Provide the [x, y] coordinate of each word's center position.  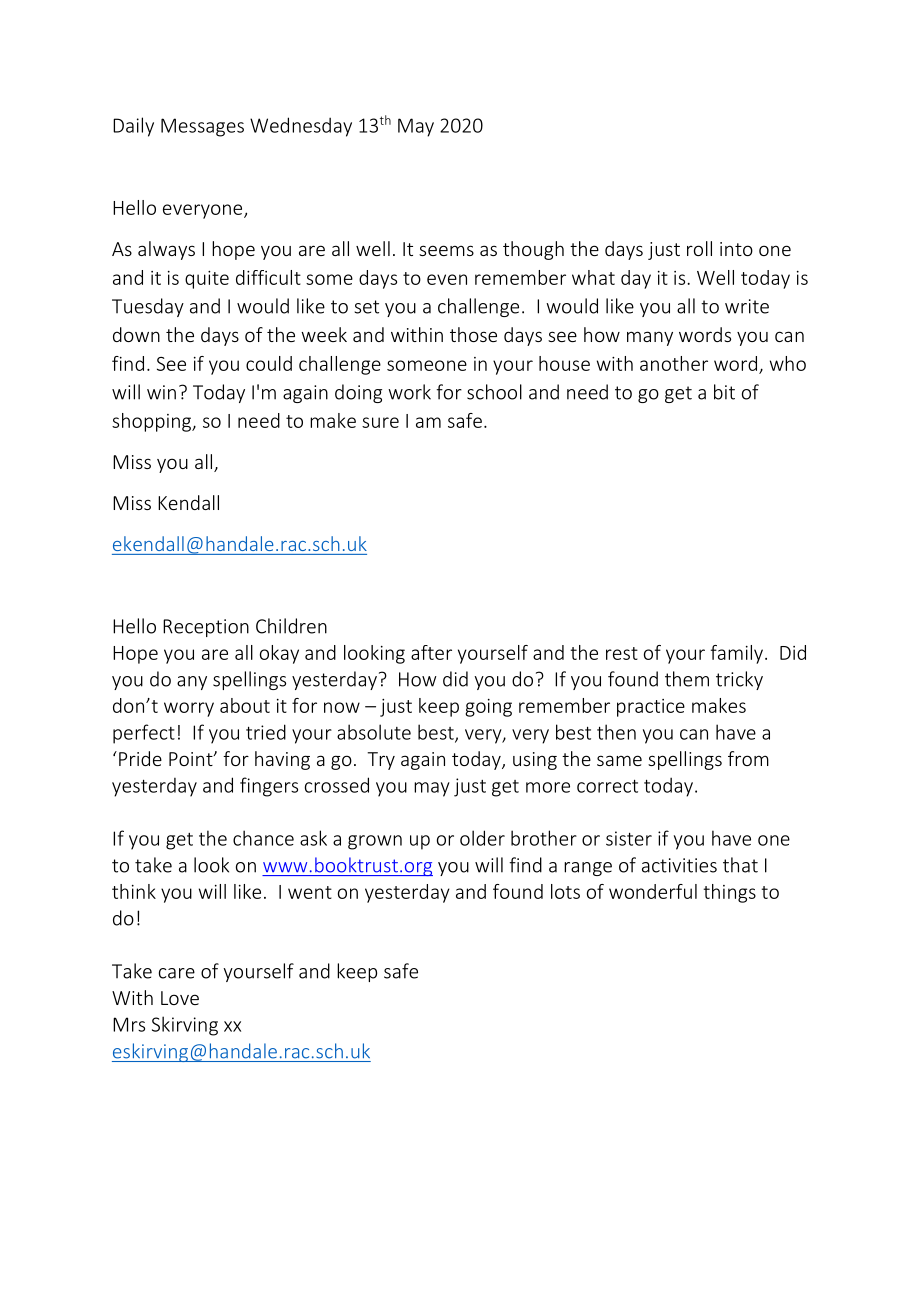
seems [446, 250]
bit [724, 392]
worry [189, 709]
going [488, 708]
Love [180, 998]
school [494, 392]
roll [699, 248]
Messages [202, 127]
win [161, 392]
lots [565, 891]
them [687, 679]
